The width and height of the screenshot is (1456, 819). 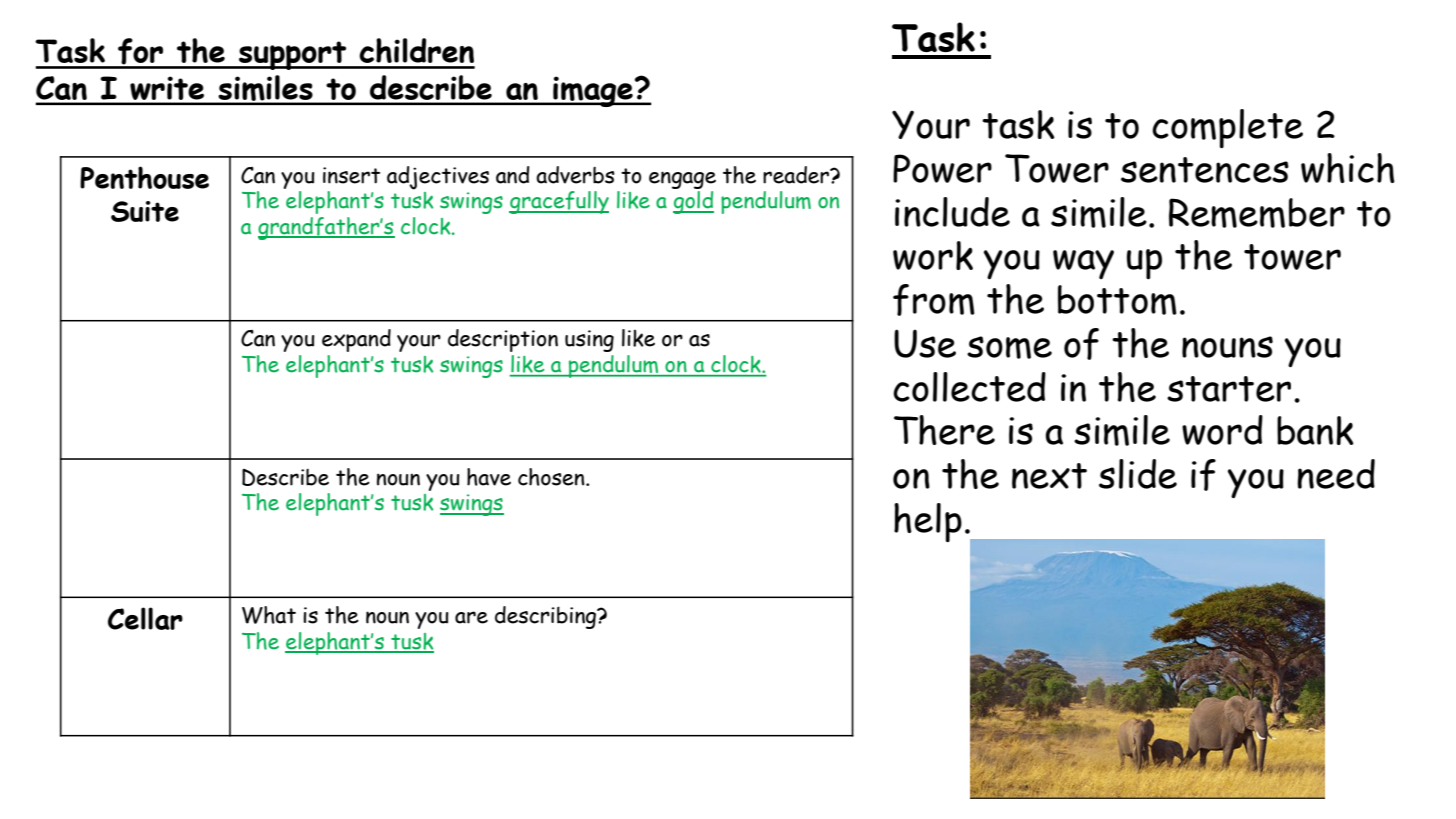 What do you see at coordinates (589, 341) in the screenshot?
I see `using` at bounding box center [589, 341].
